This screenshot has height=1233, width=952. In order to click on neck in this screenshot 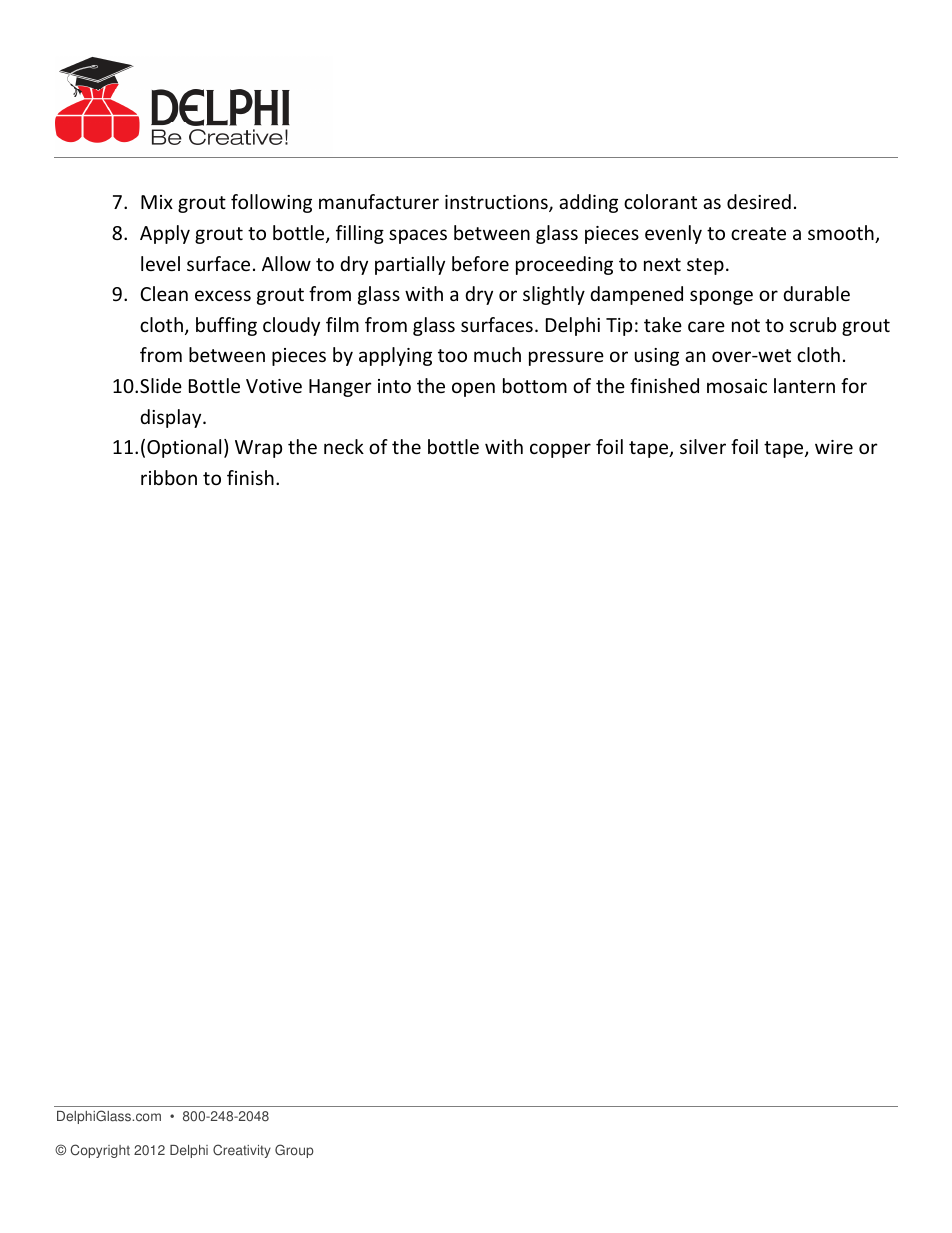, I will do `click(344, 446)`.
